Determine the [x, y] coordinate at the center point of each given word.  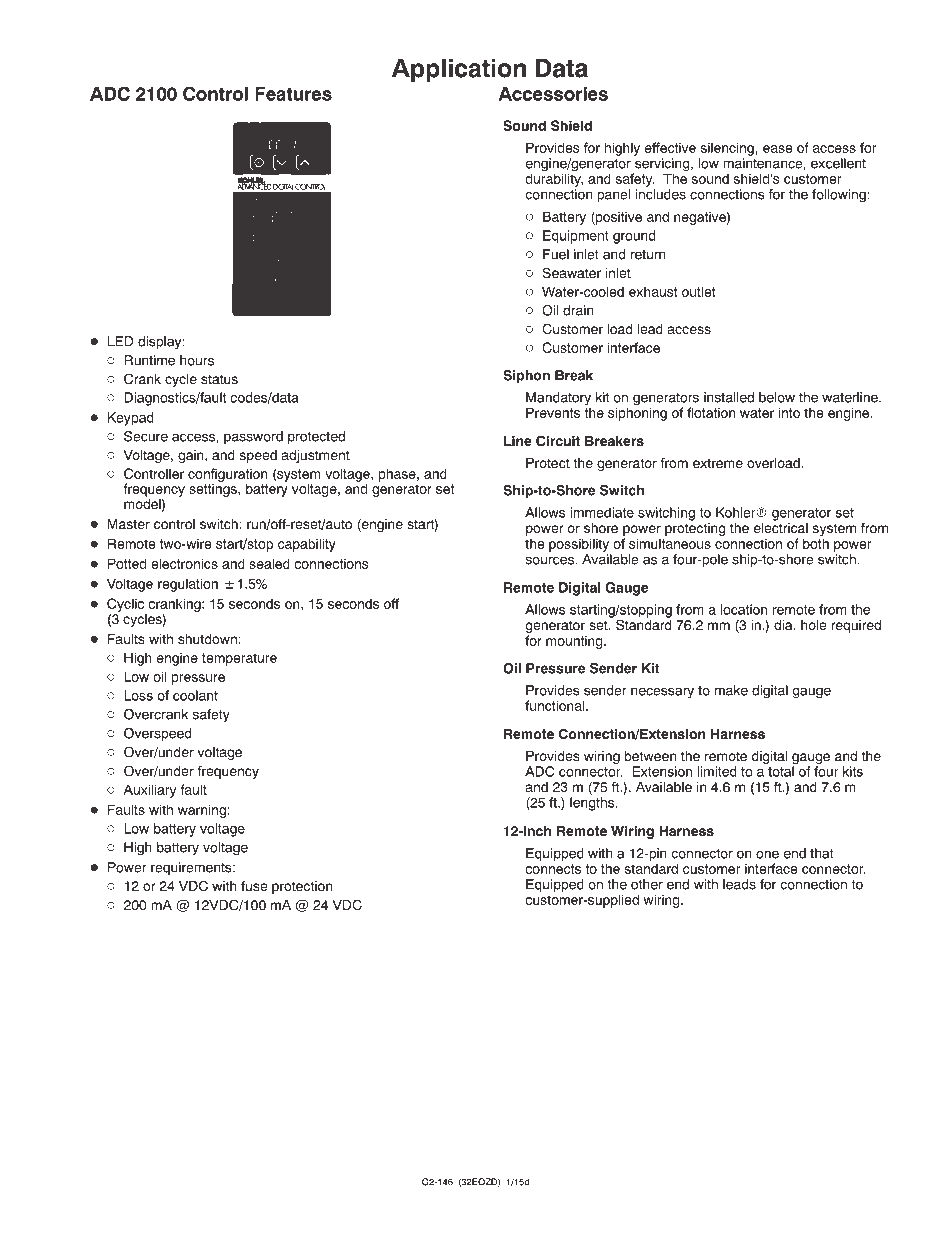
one [767, 854]
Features [293, 94]
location [743, 609]
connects [553, 869]
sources [550, 560]
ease [778, 149]
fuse [254, 885]
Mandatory [558, 400]
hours [197, 360]
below [777, 397]
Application [459, 71]
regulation [188, 585]
